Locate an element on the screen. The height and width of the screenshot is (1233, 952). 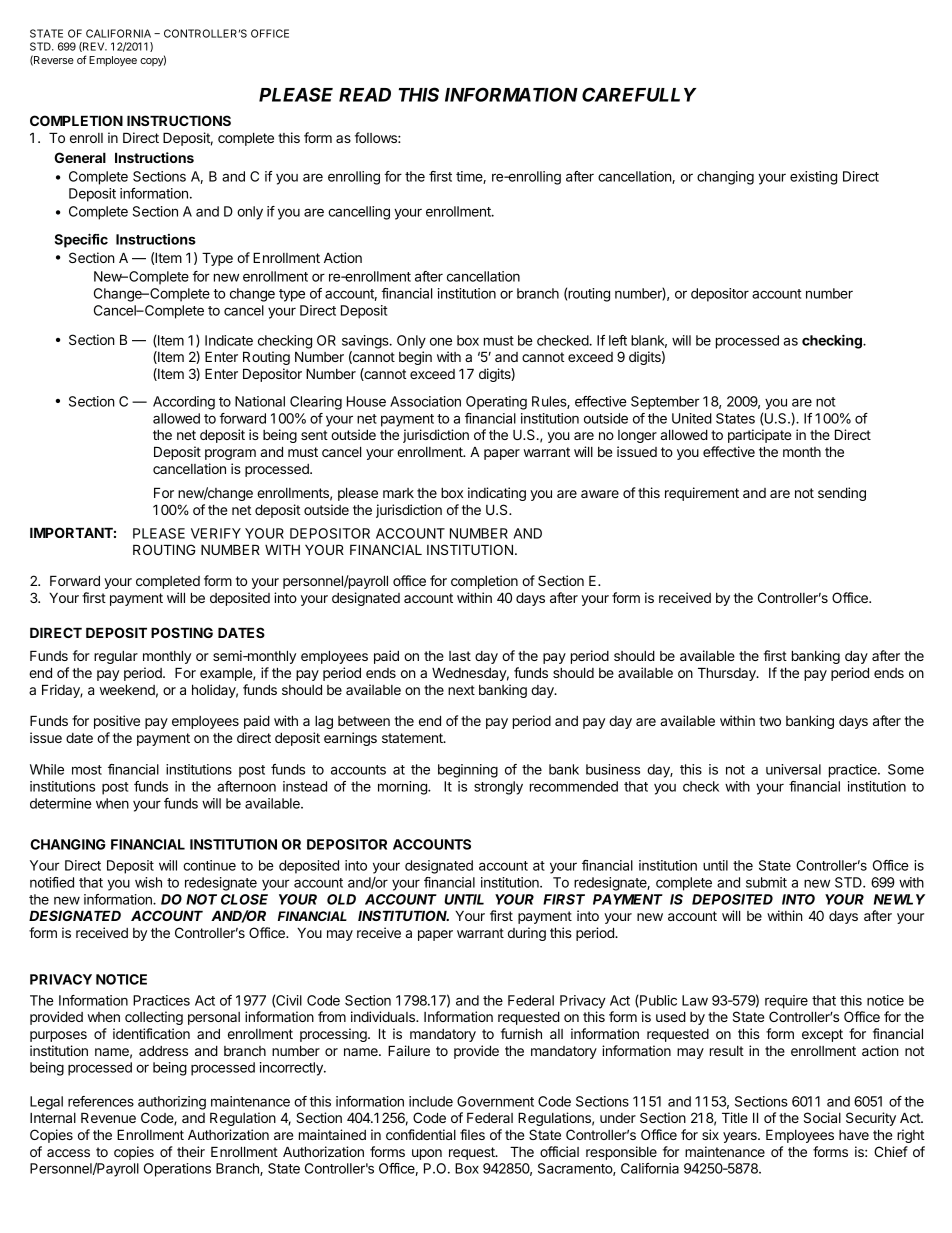
two is located at coordinates (770, 721).
